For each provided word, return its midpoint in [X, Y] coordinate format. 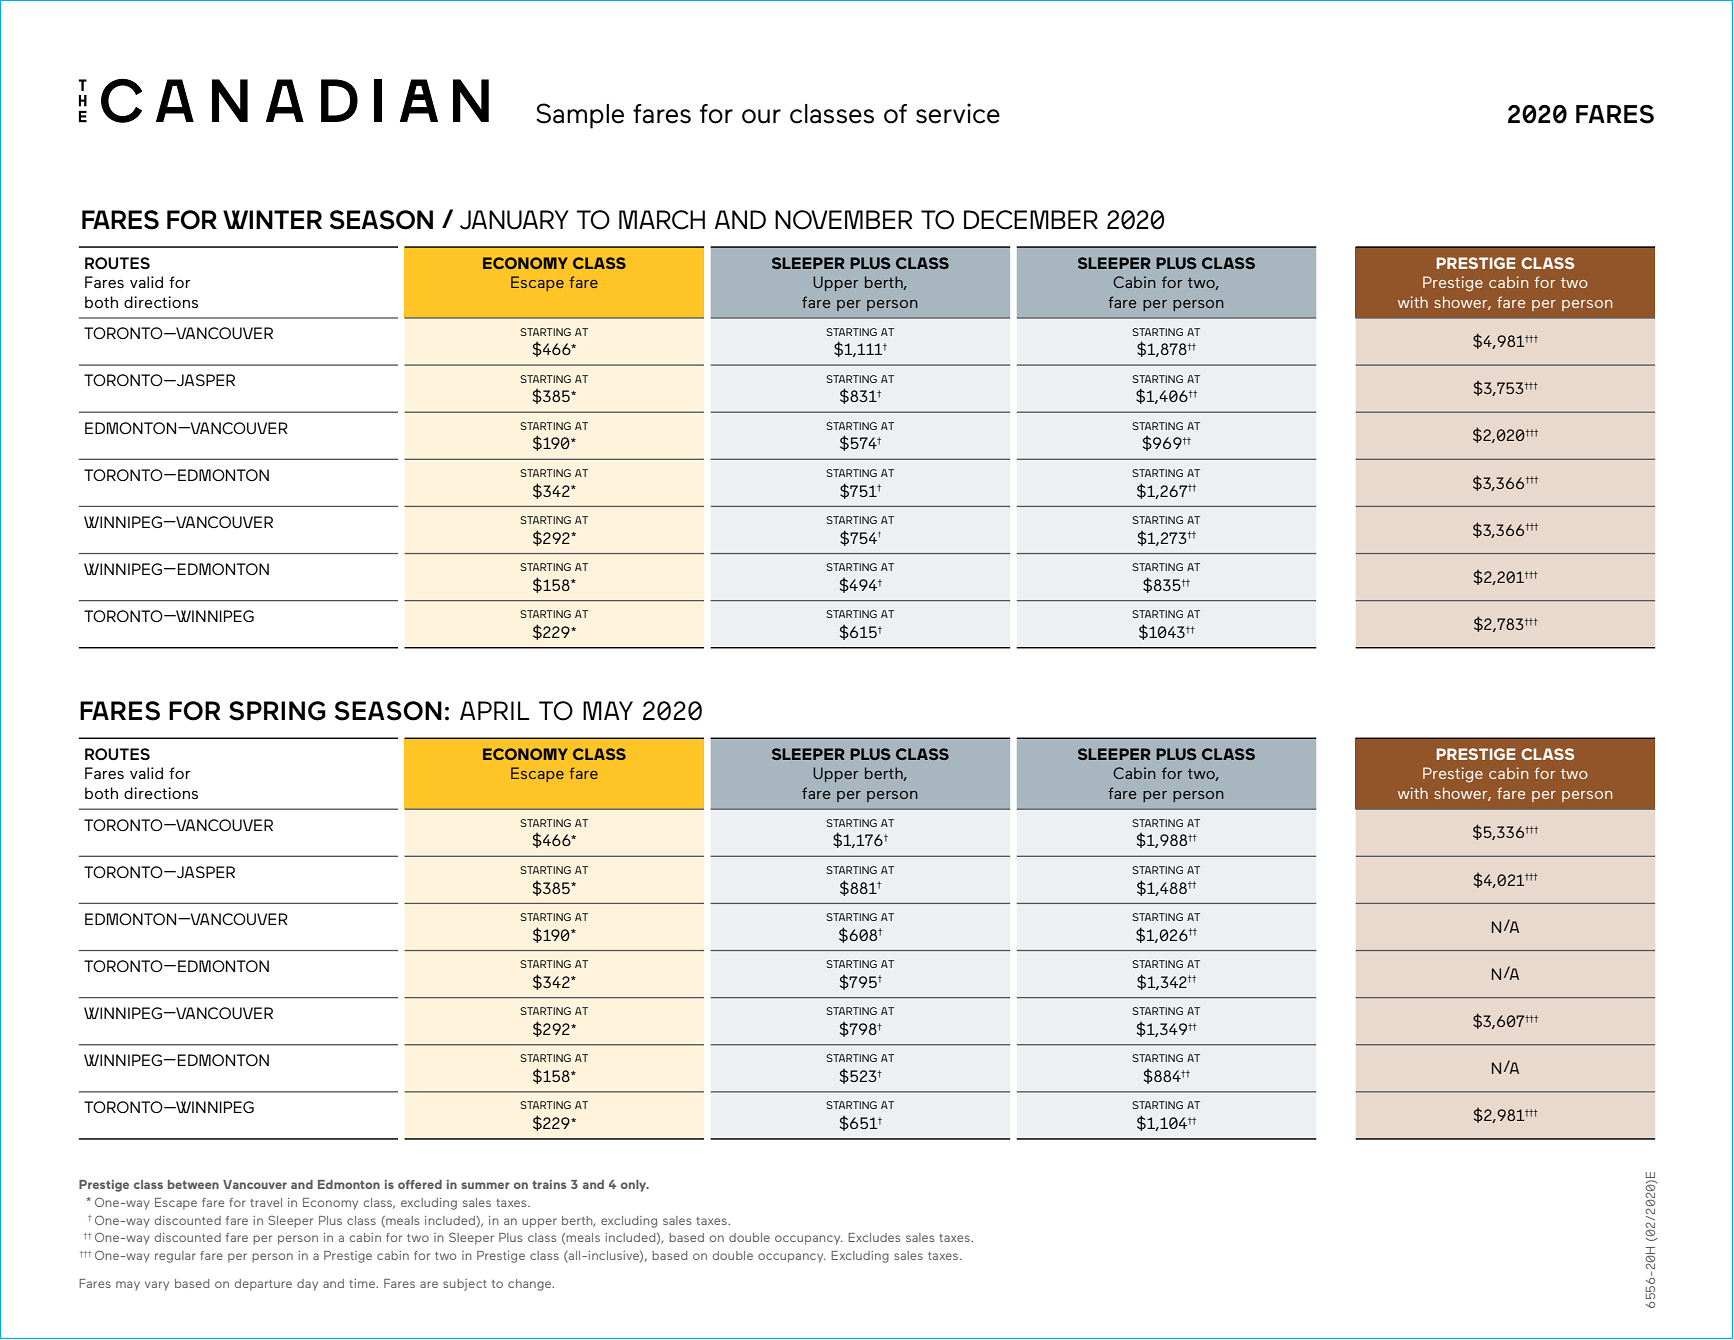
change [531, 1285]
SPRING [277, 711]
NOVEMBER [843, 220]
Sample [580, 116]
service [958, 113]
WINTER [272, 219]
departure [263, 1285]
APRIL [494, 710]
